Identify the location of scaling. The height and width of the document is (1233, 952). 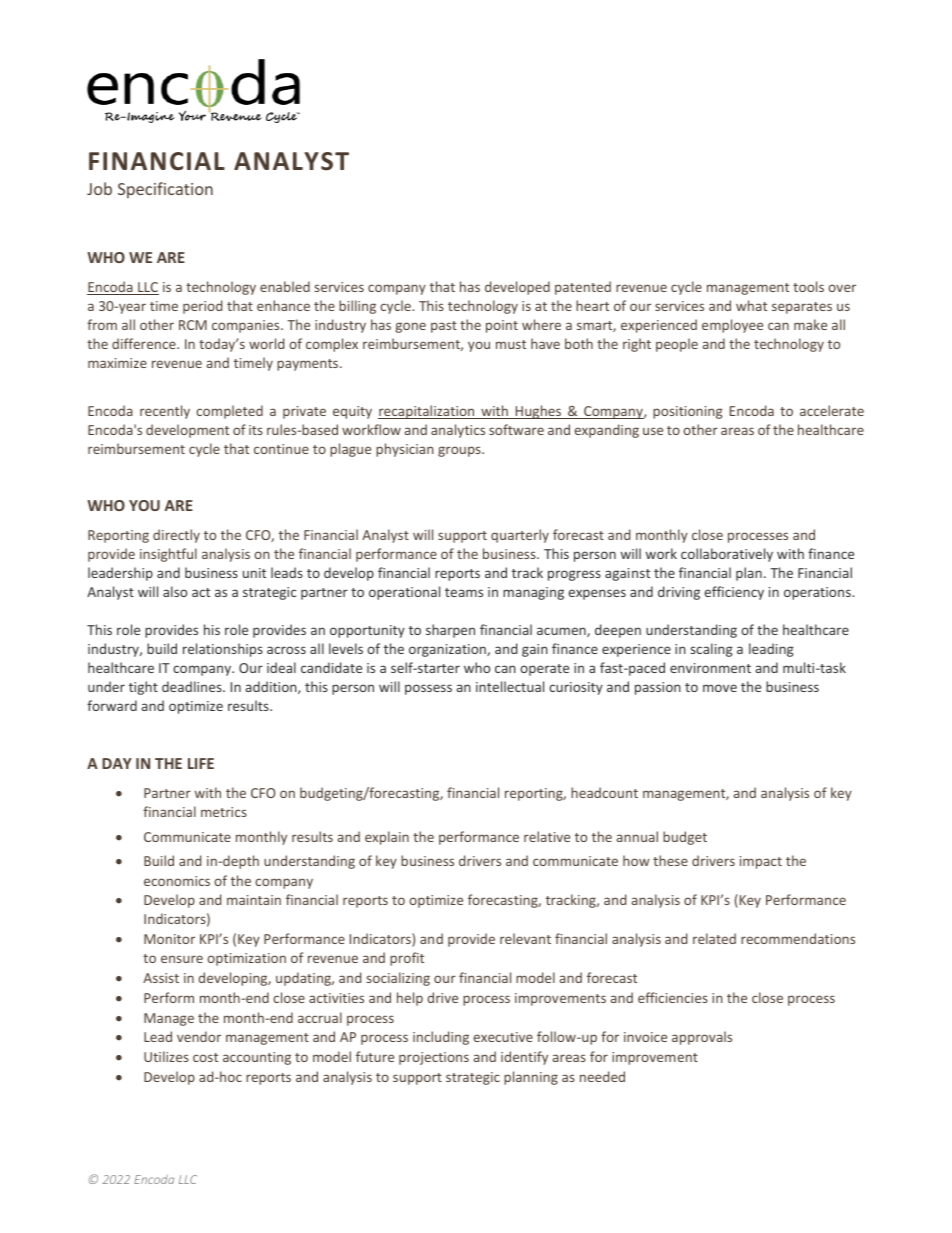
(712, 650).
